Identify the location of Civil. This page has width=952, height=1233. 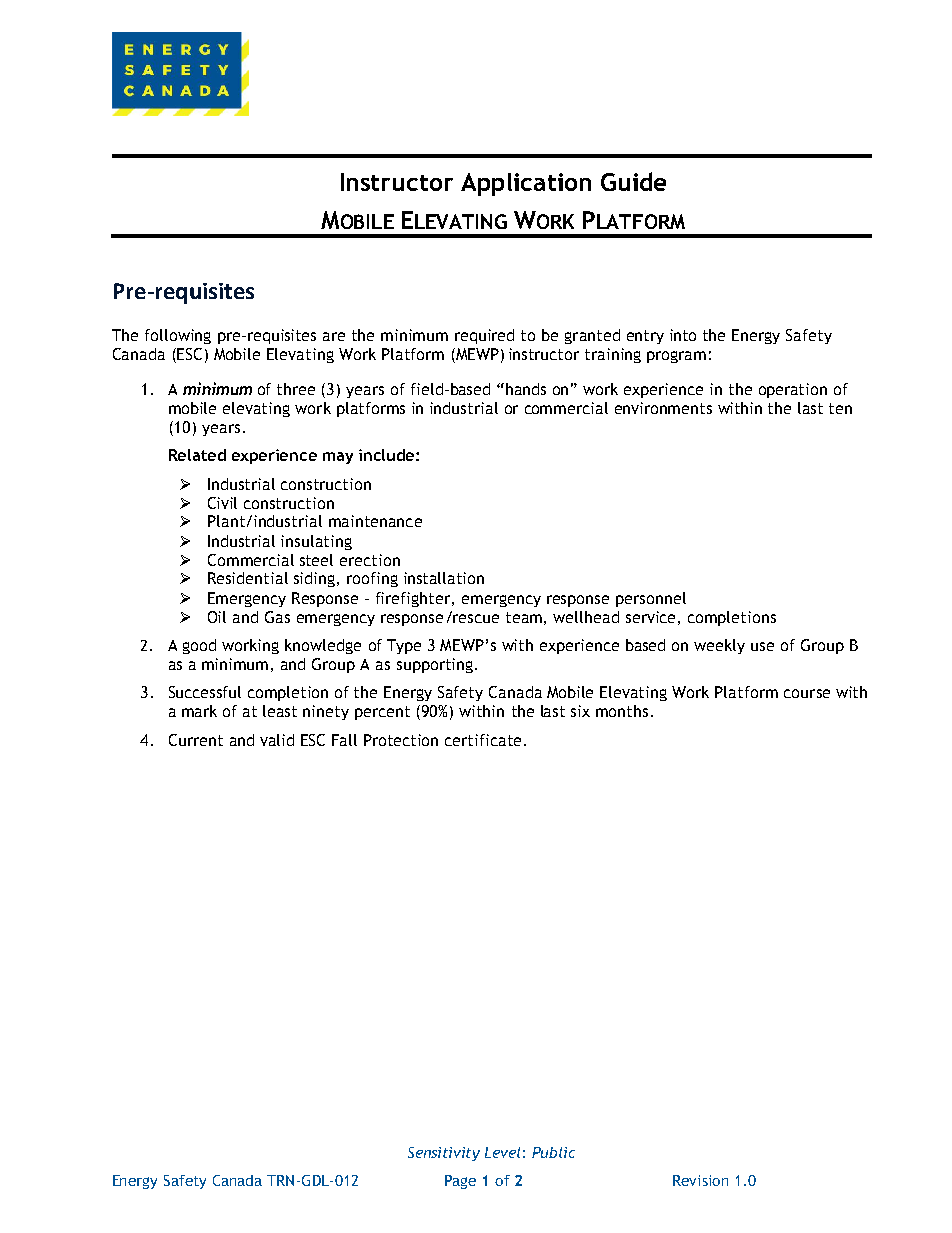
(222, 503).
